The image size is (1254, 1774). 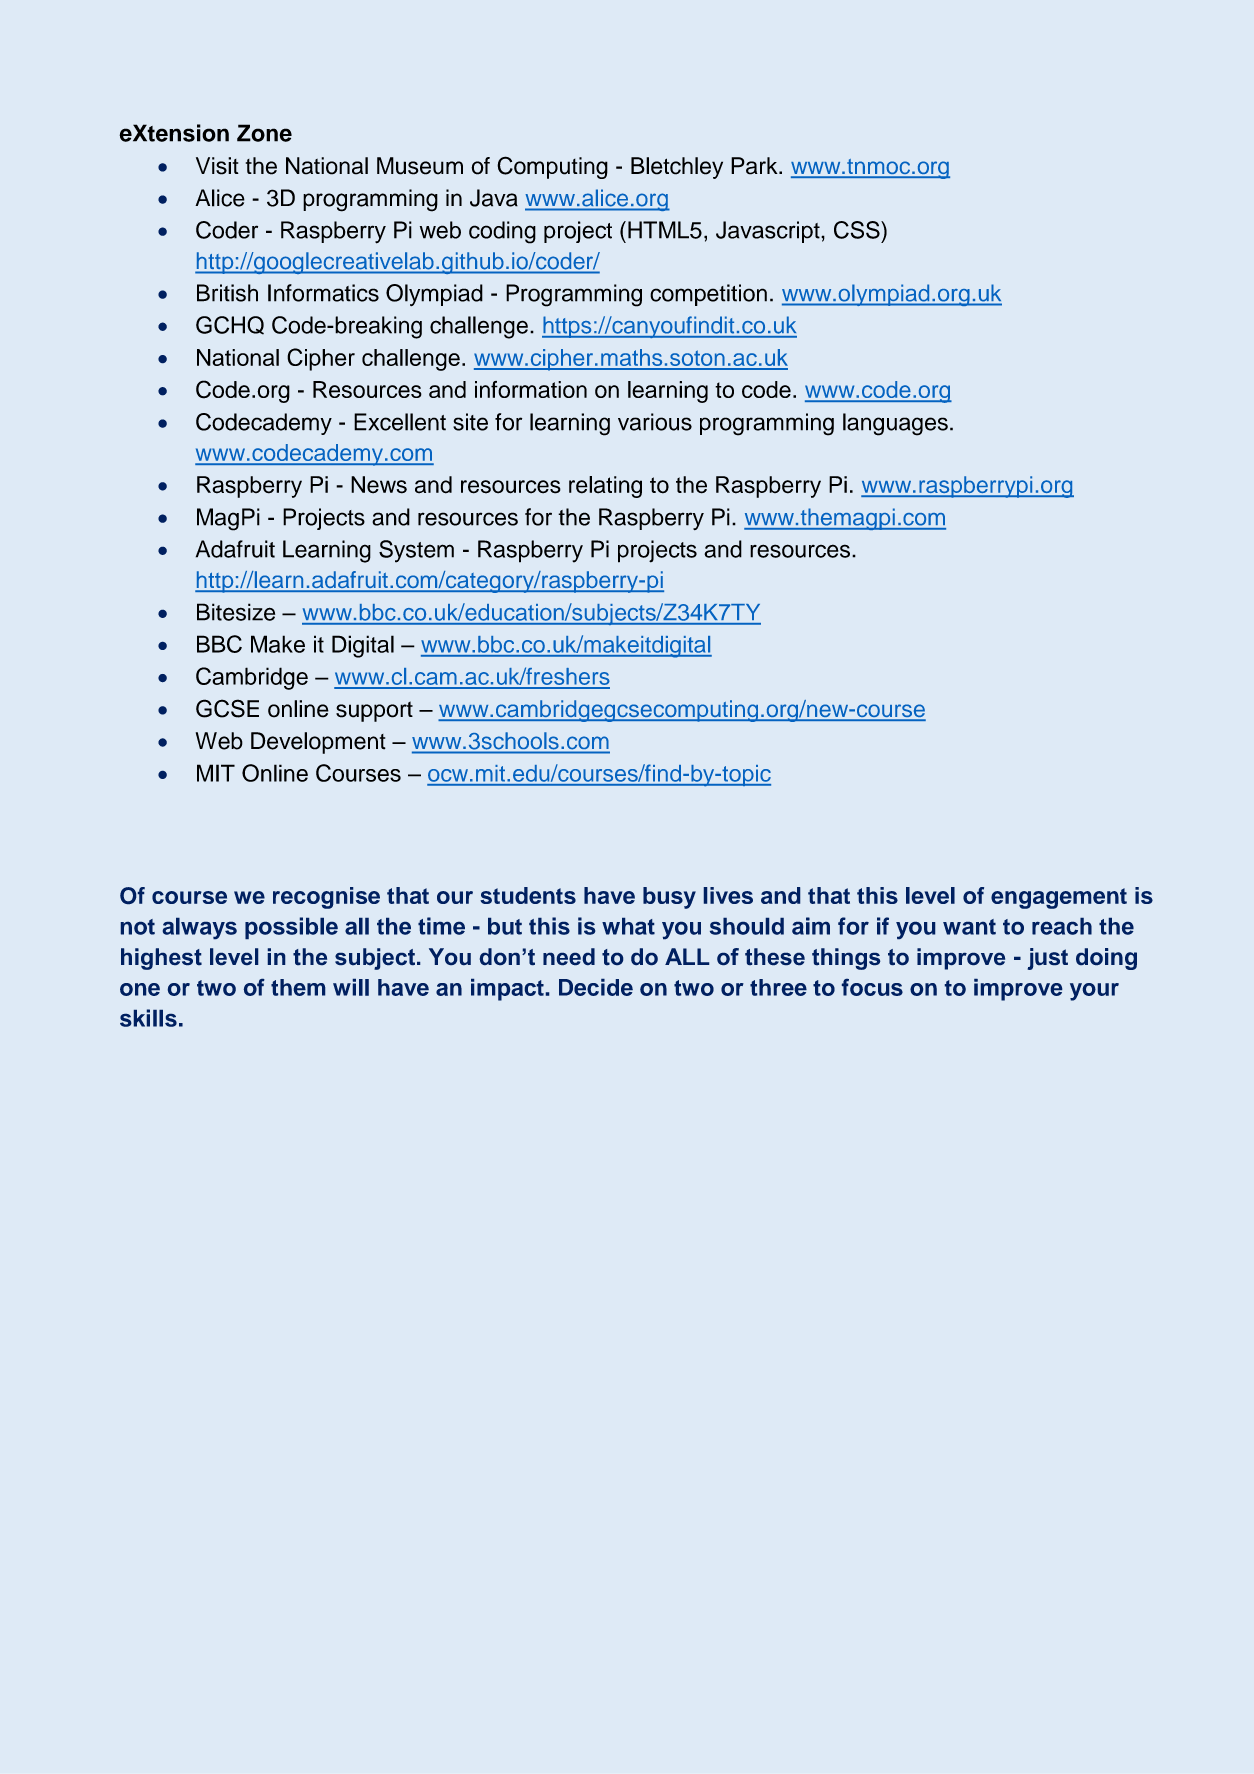 What do you see at coordinates (217, 166) in the document?
I see `Visit` at bounding box center [217, 166].
